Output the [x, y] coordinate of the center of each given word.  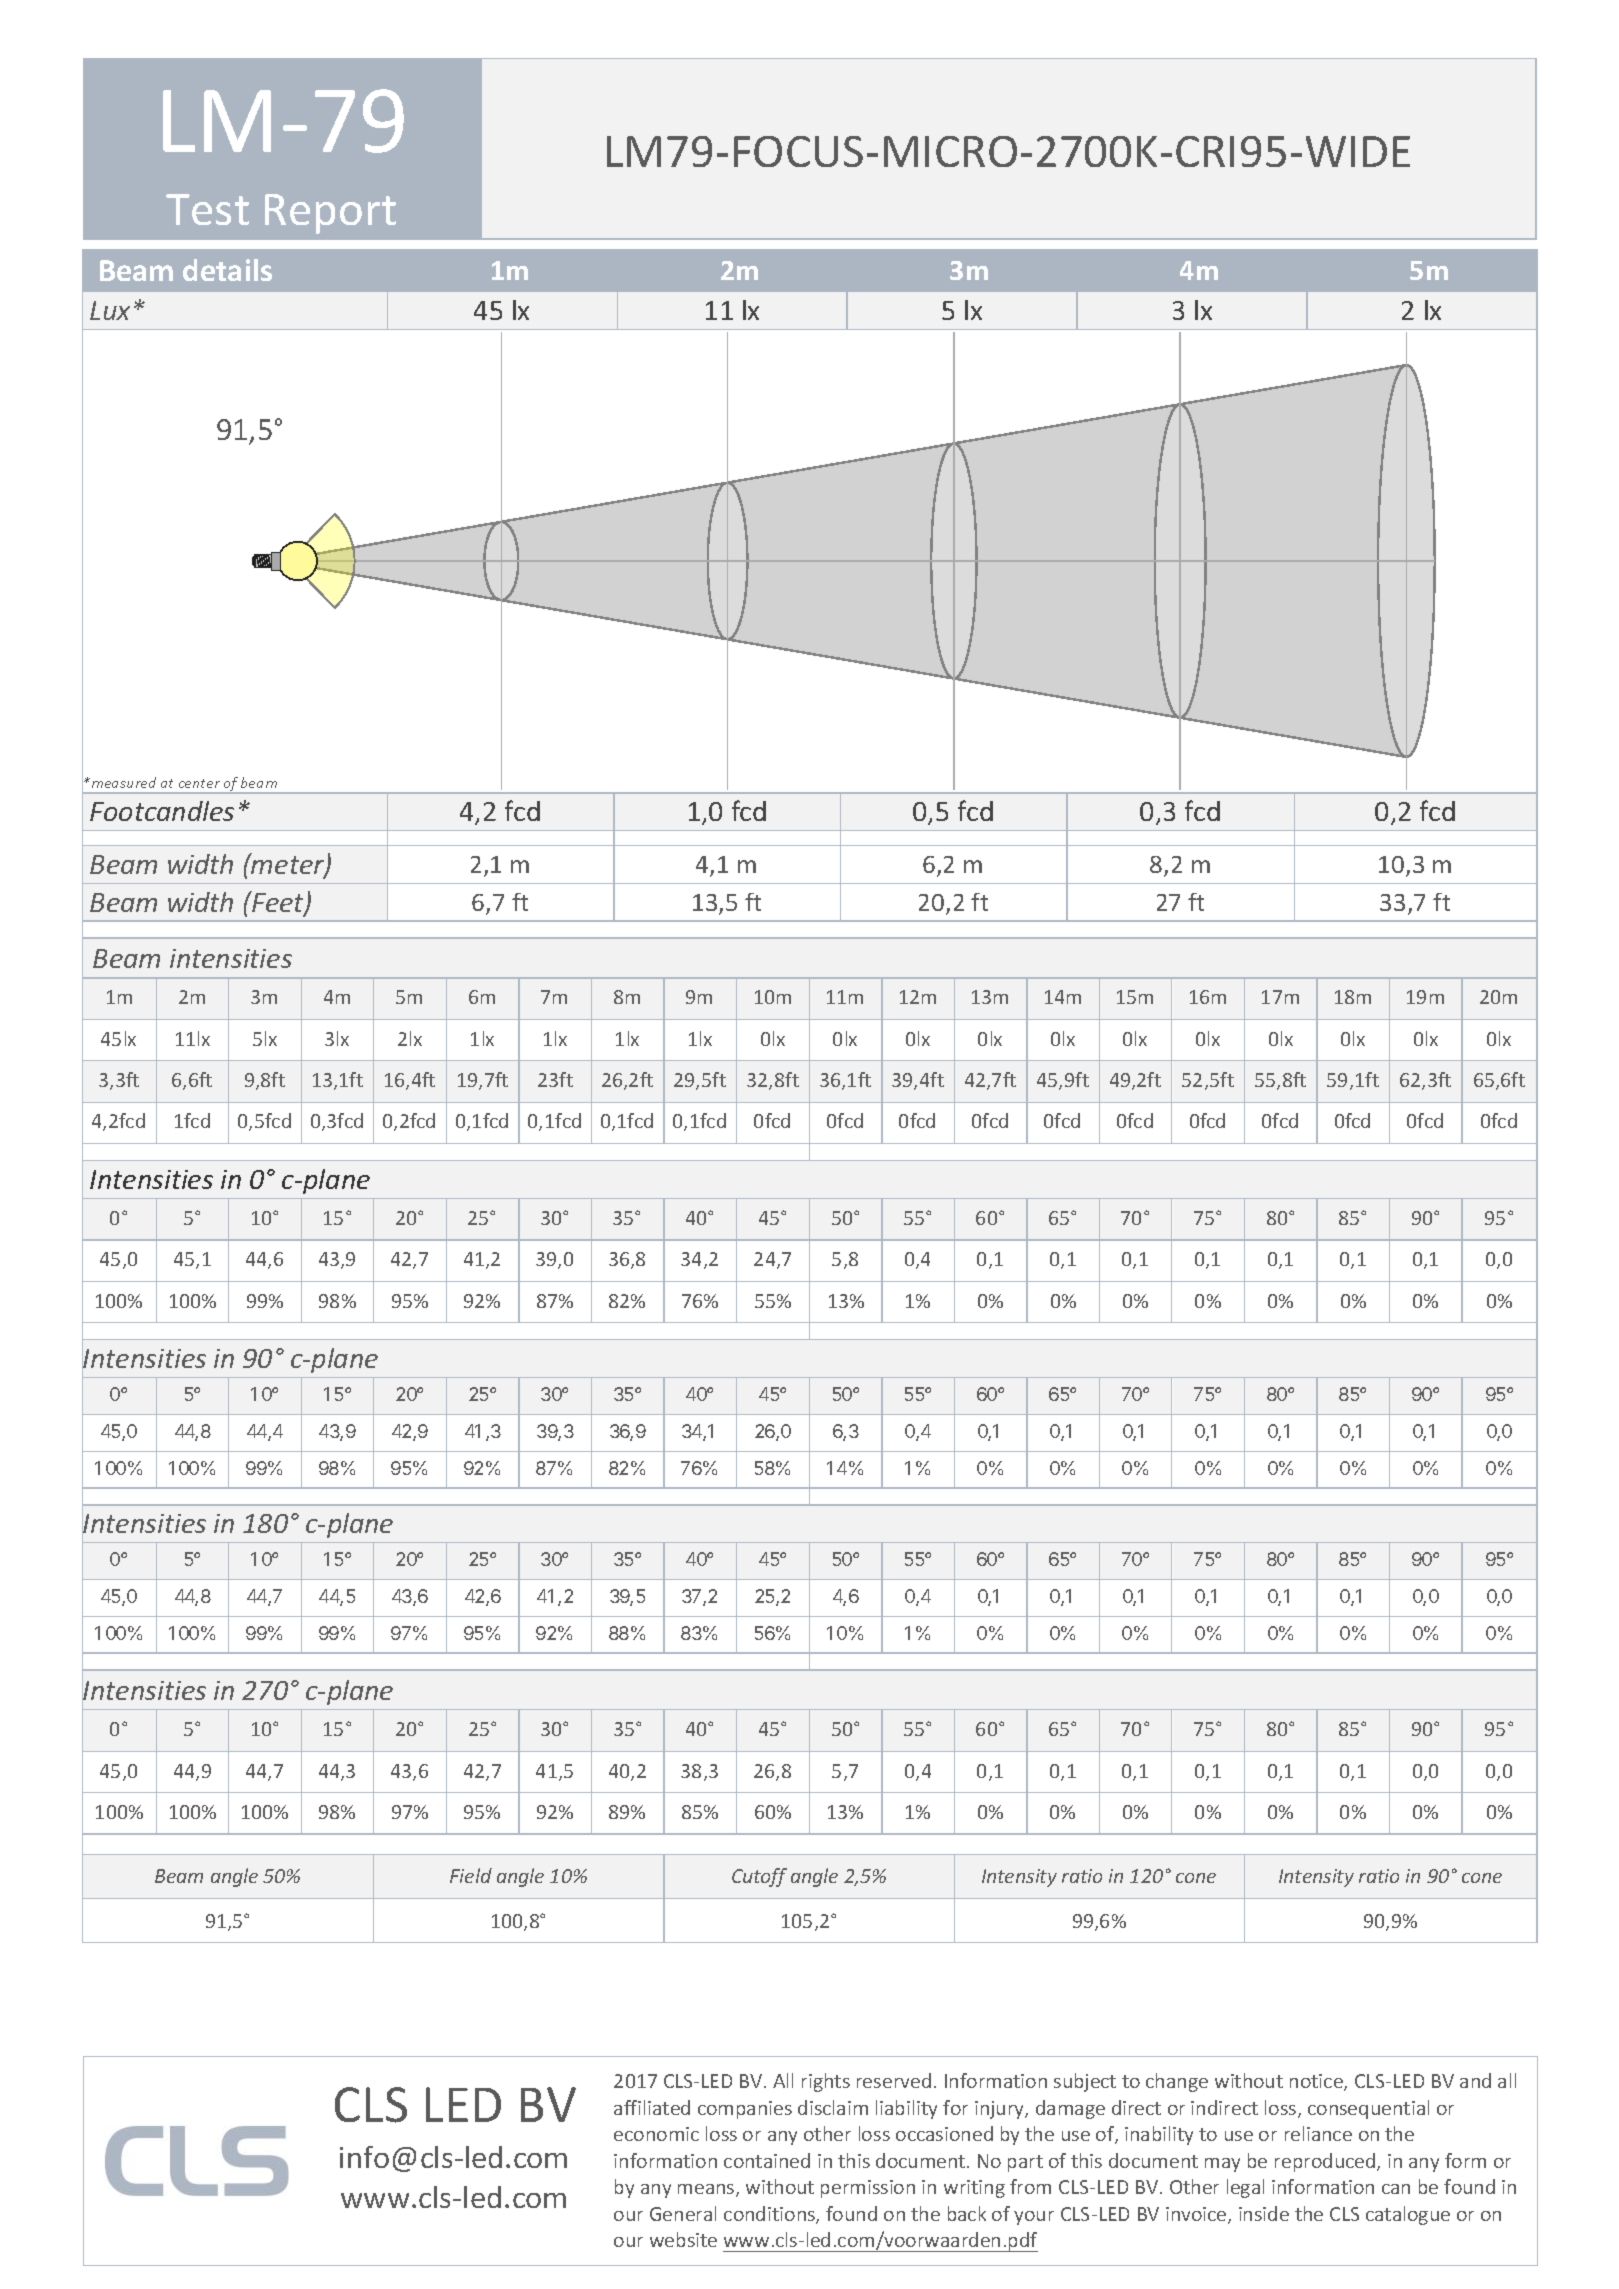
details [227, 270]
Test [207, 209]
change [1177, 2082]
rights [826, 2082]
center [199, 783]
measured [122, 782]
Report [330, 214]
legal [1245, 2188]
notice [1317, 2082]
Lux [110, 310]
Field [471, 1875]
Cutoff [759, 1877]
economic [656, 2134]
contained [767, 2160]
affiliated [652, 2107]
